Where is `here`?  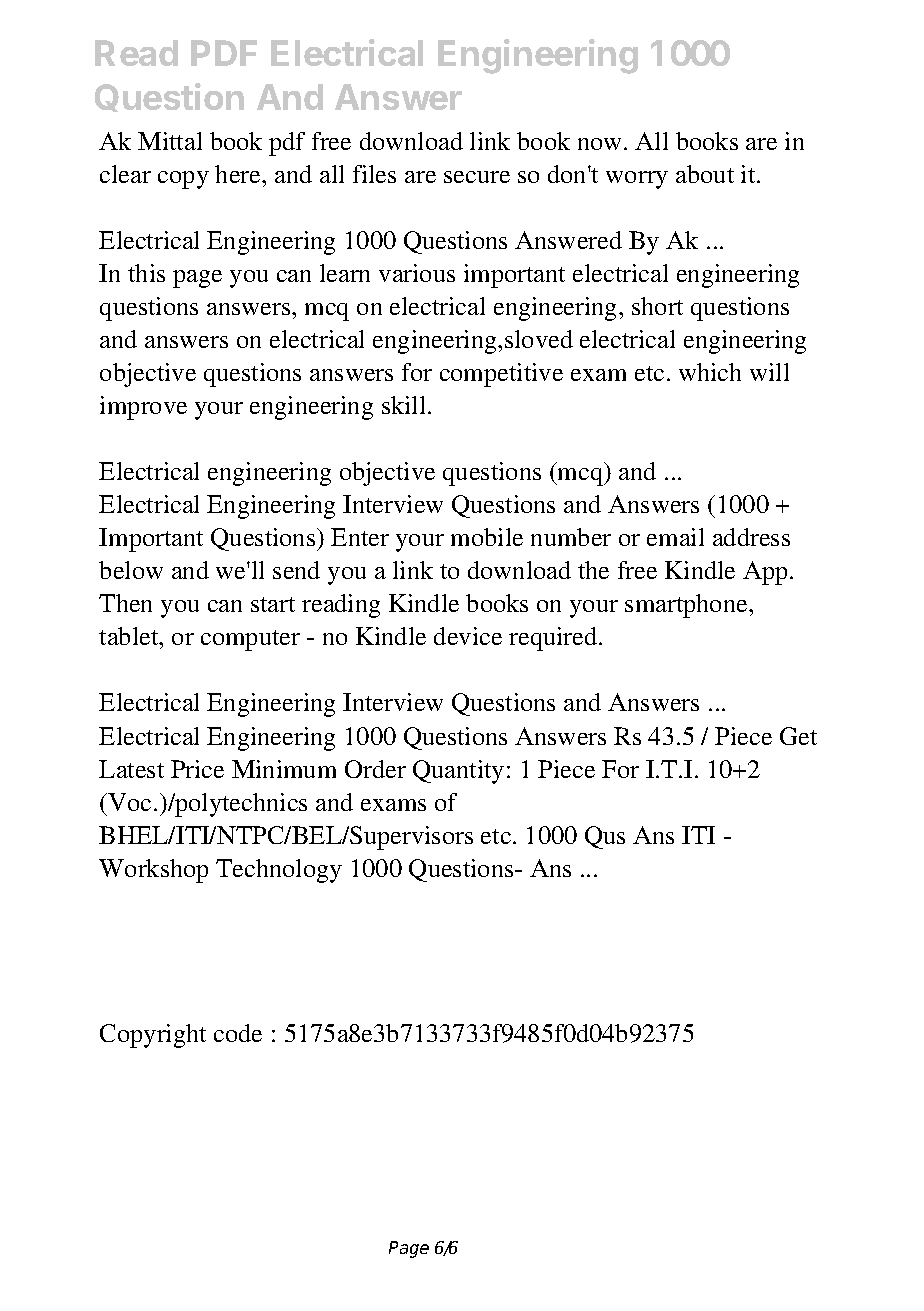 here is located at coordinates (239, 174).
